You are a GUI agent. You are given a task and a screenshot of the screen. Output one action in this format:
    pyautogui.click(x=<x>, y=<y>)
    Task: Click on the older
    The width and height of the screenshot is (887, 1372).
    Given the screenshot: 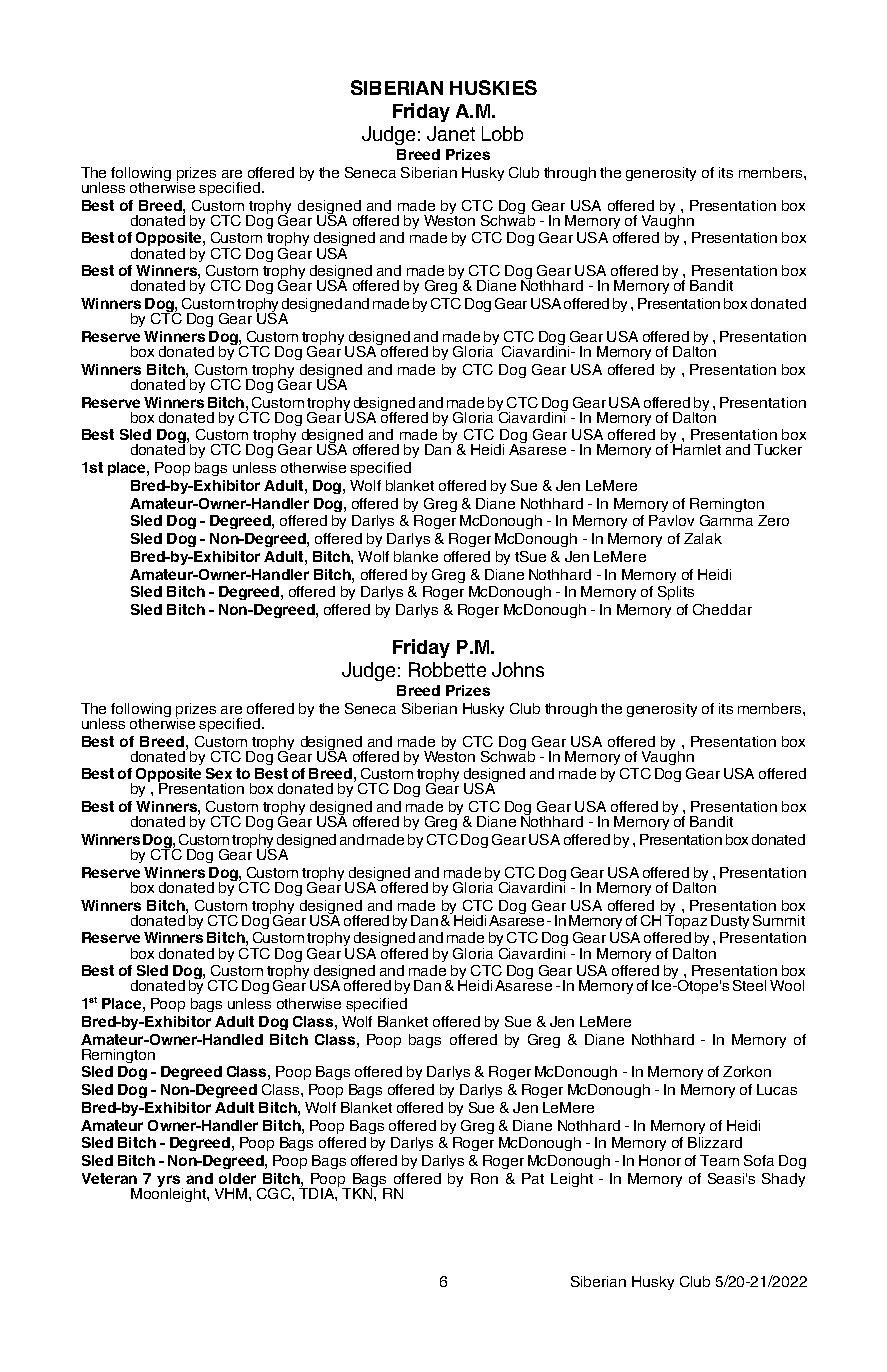 What is the action you would take?
    pyautogui.click(x=237, y=1178)
